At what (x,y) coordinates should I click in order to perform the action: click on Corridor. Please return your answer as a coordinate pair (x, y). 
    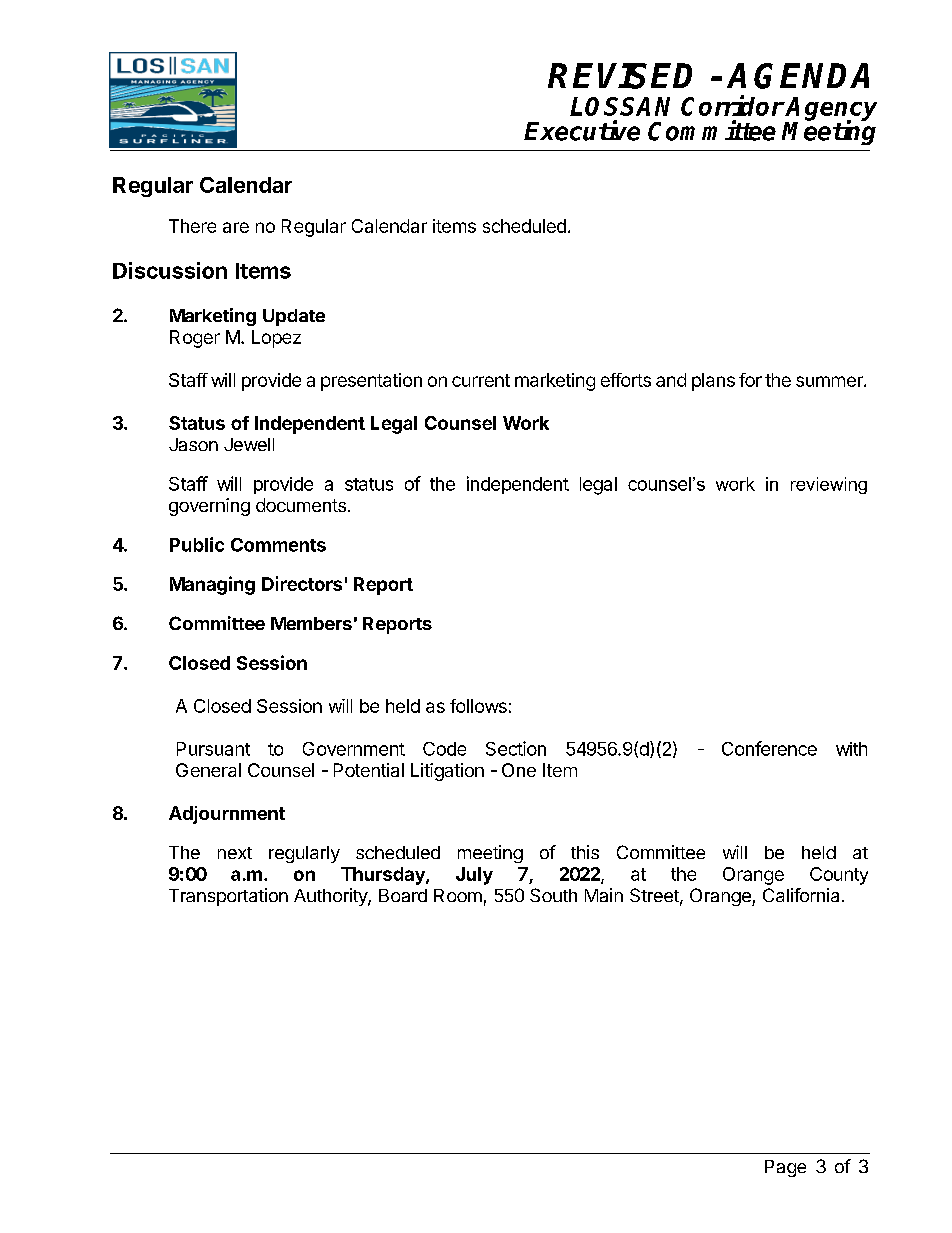
    Looking at the image, I should click on (732, 105).
